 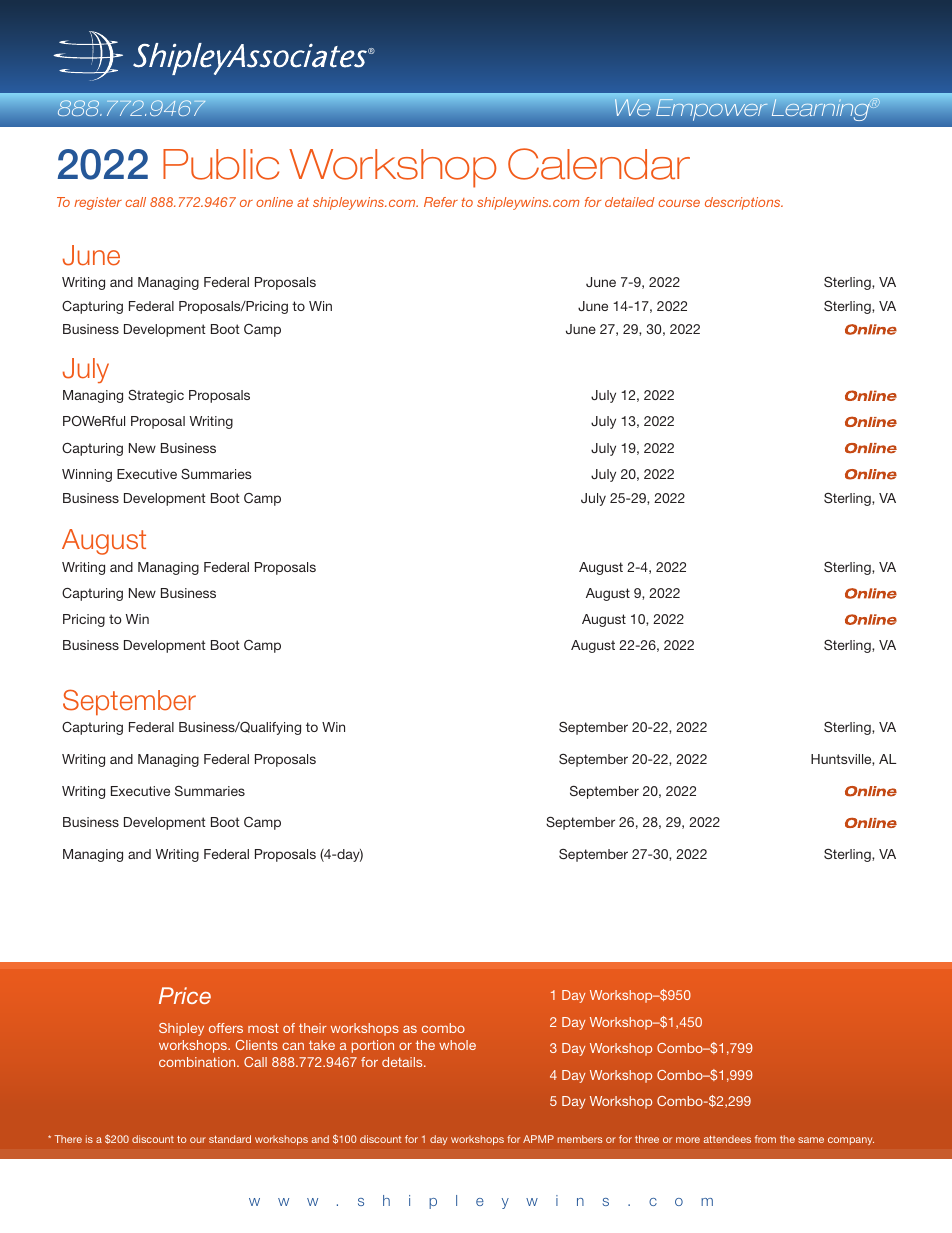 I want to click on portion, so click(x=373, y=1046).
